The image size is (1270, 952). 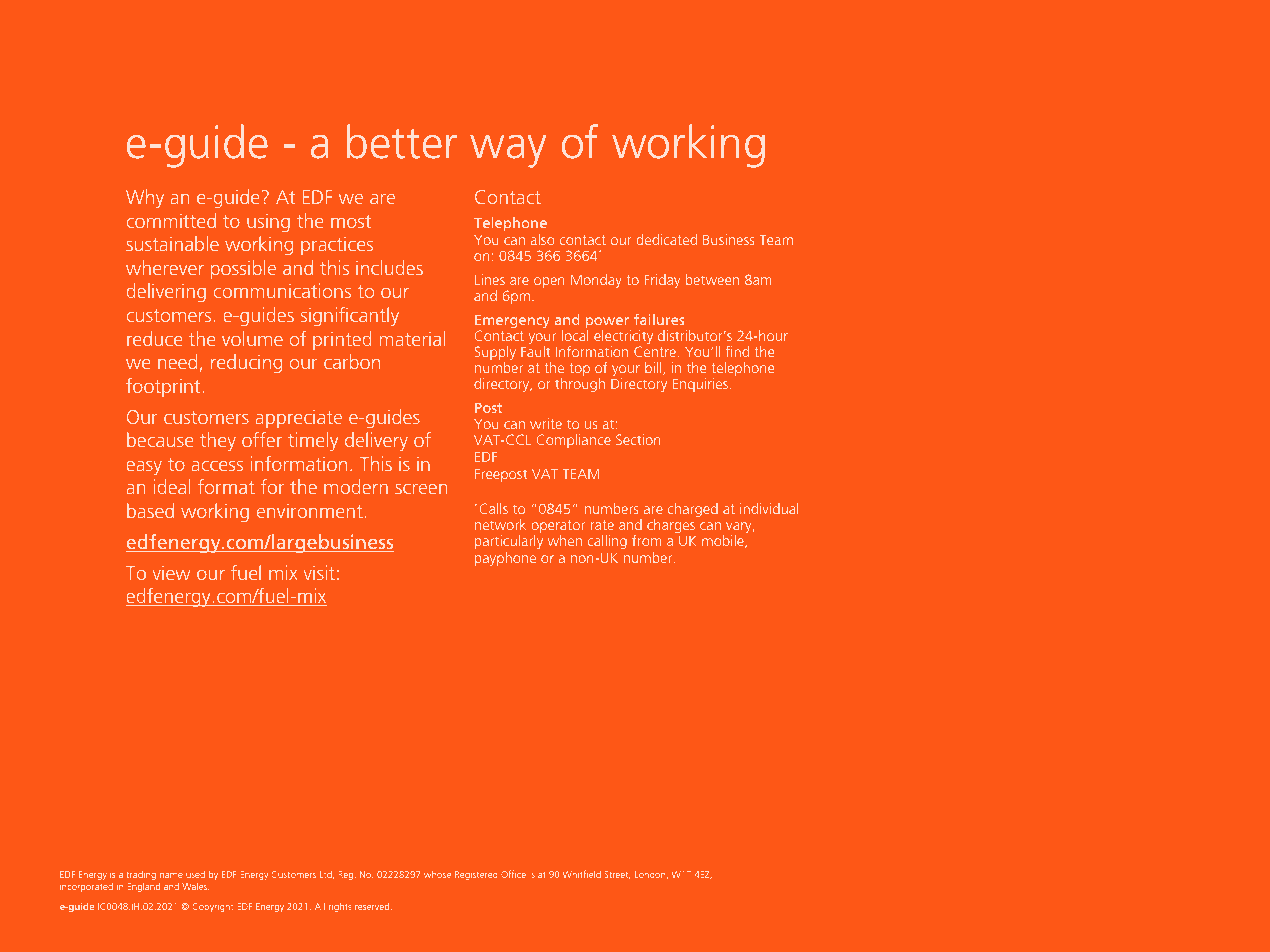 What do you see at coordinates (617, 875) in the image?
I see `Street` at bounding box center [617, 875].
